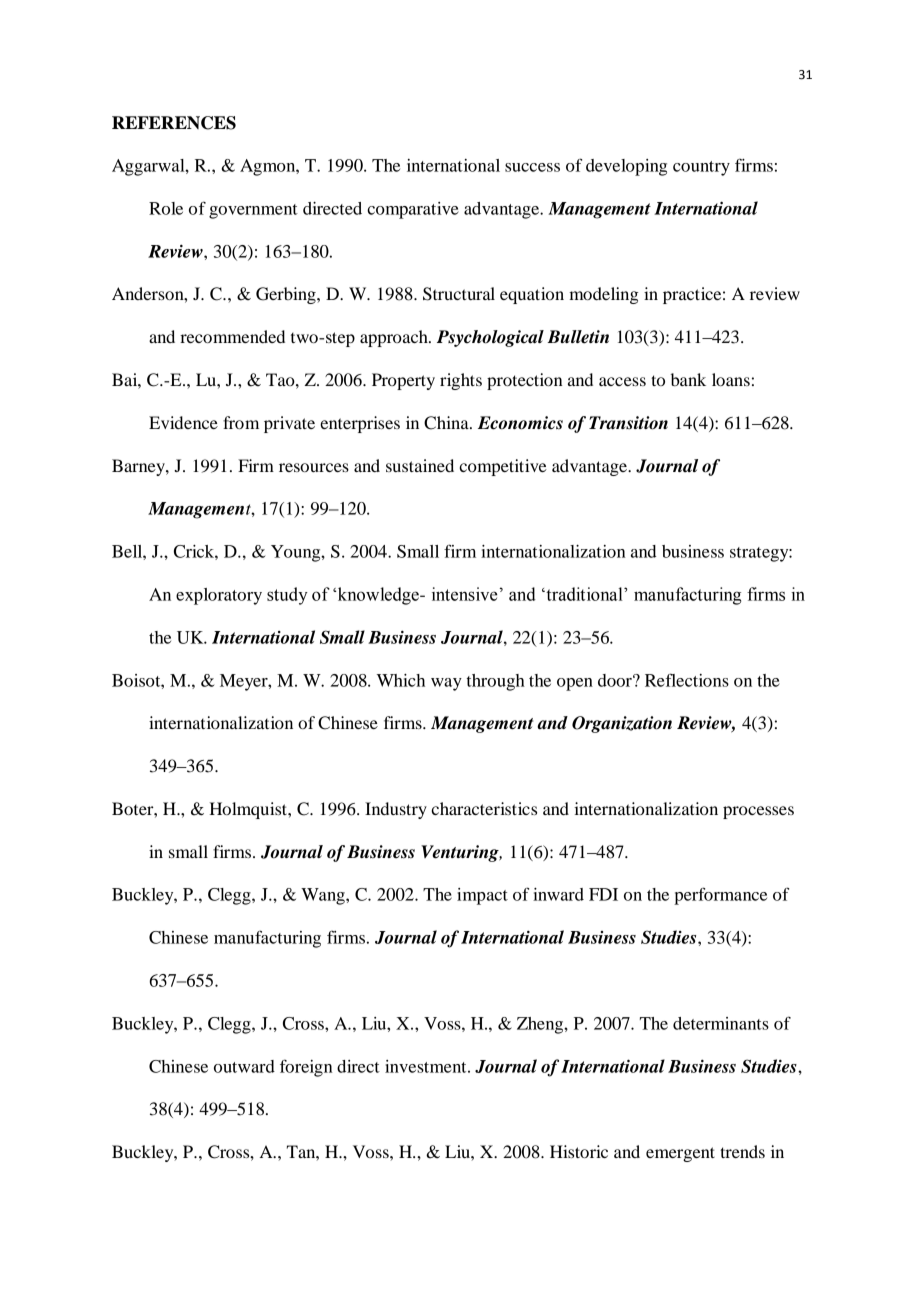  I want to click on rights, so click(461, 381).
